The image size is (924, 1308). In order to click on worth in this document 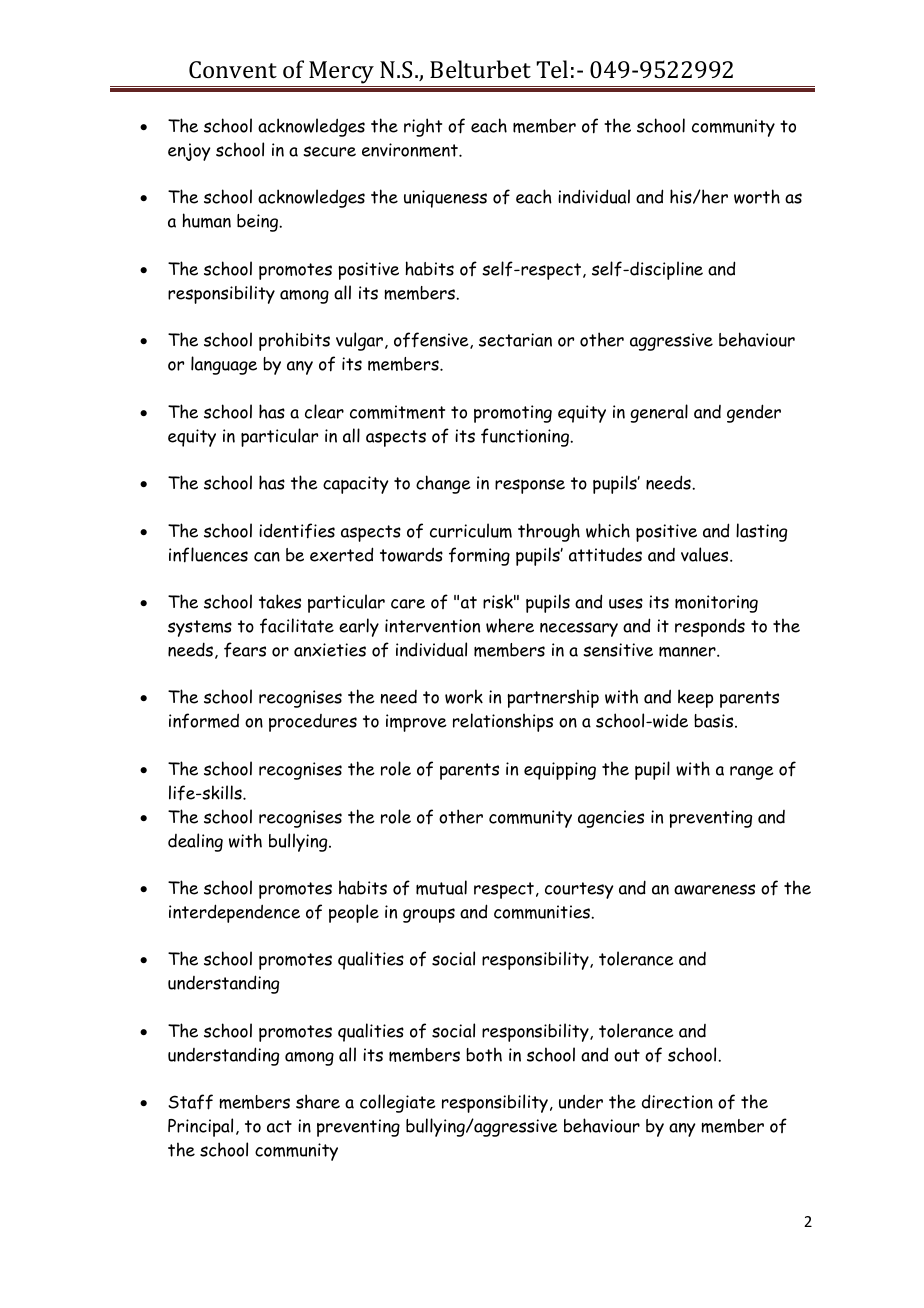, I will do `click(757, 196)`.
